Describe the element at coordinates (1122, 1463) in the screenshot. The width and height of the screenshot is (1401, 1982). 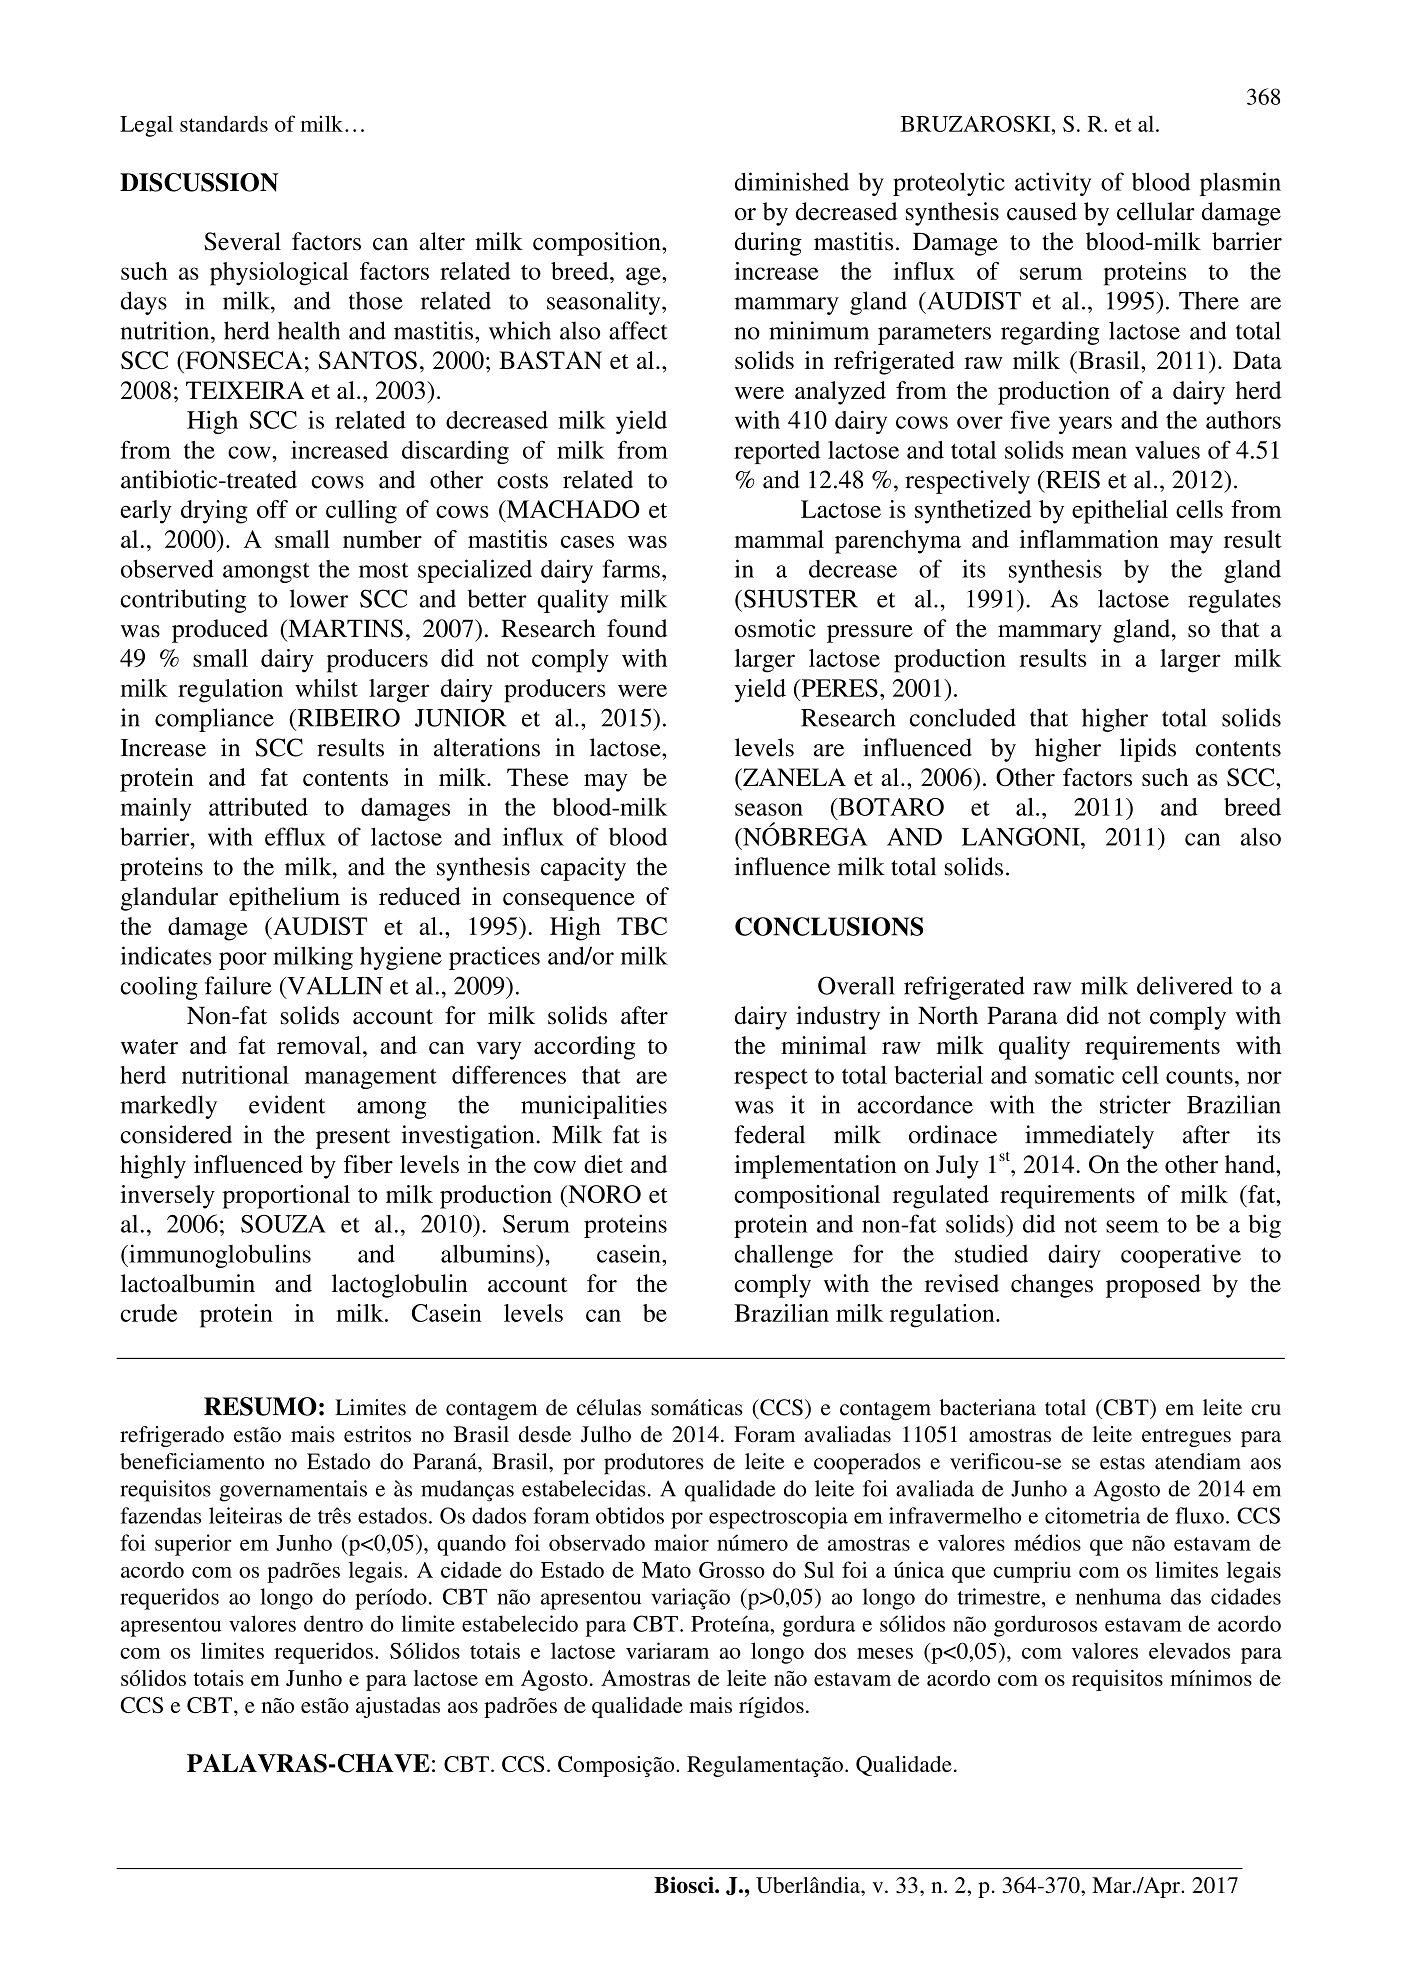
I see `estas` at that location.
